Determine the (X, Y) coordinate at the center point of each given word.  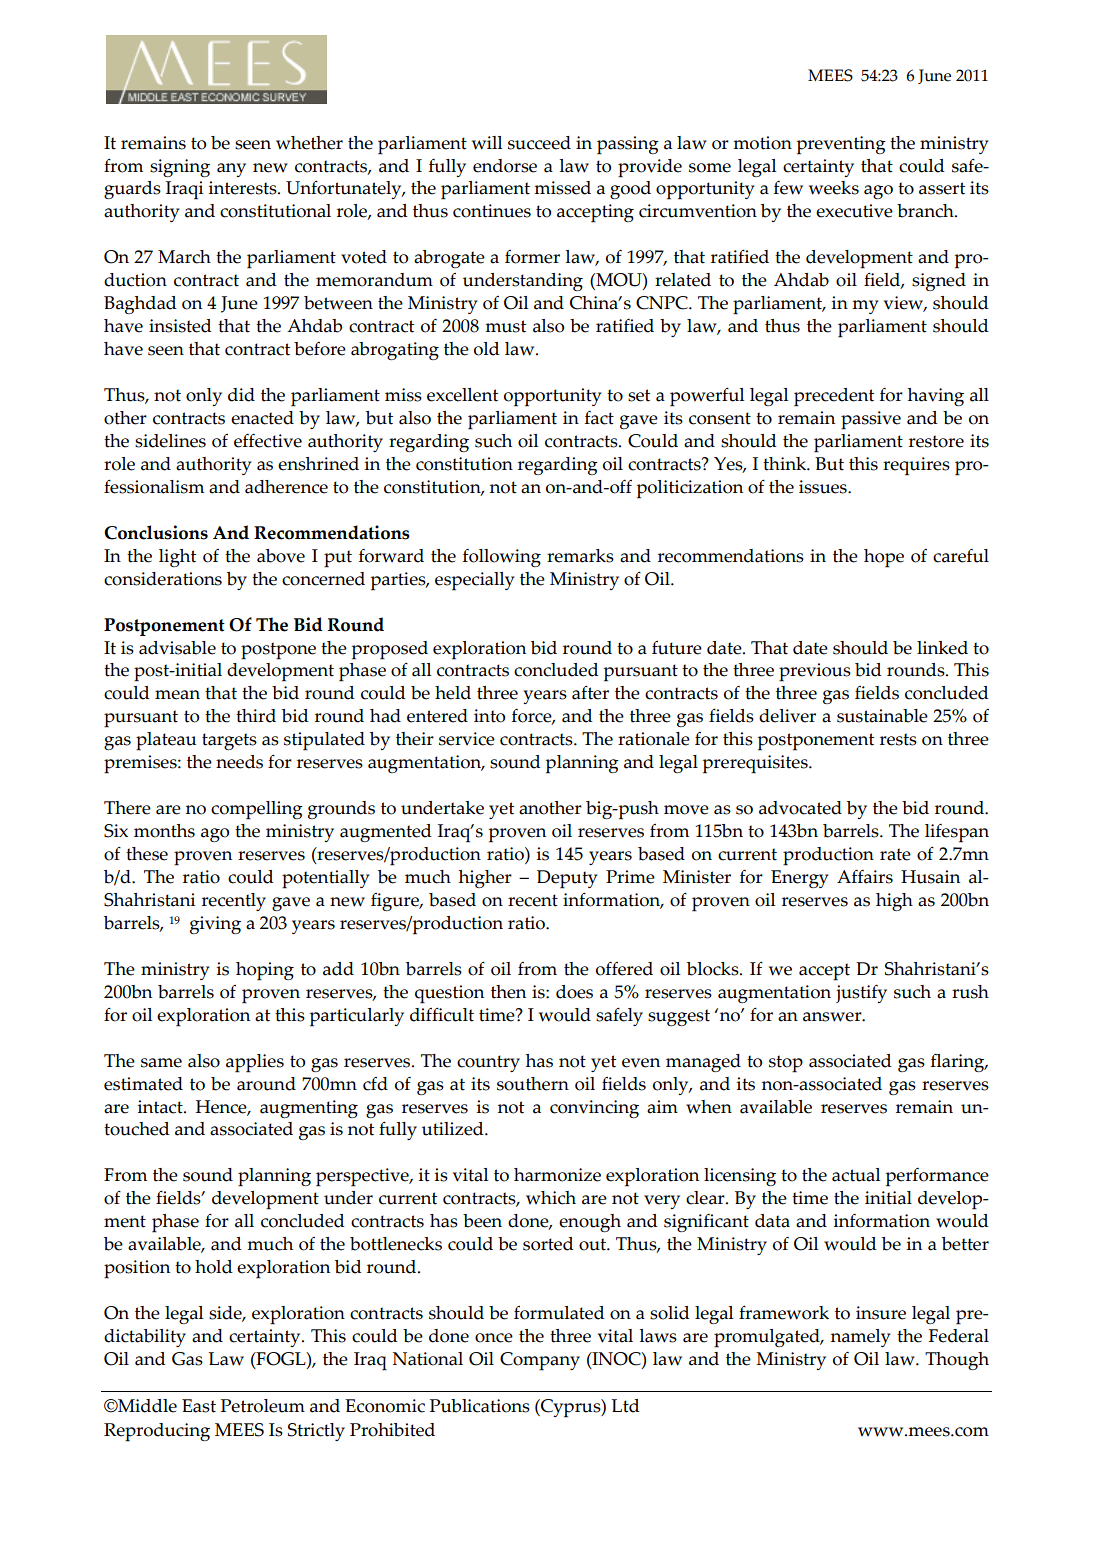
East (199, 1406)
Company (540, 1361)
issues (824, 487)
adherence (286, 487)
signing (180, 168)
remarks (580, 556)
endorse (505, 166)
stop (786, 1064)
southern (533, 1084)
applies (255, 1063)
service (467, 739)
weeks (834, 188)
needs (239, 762)
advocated (800, 808)
